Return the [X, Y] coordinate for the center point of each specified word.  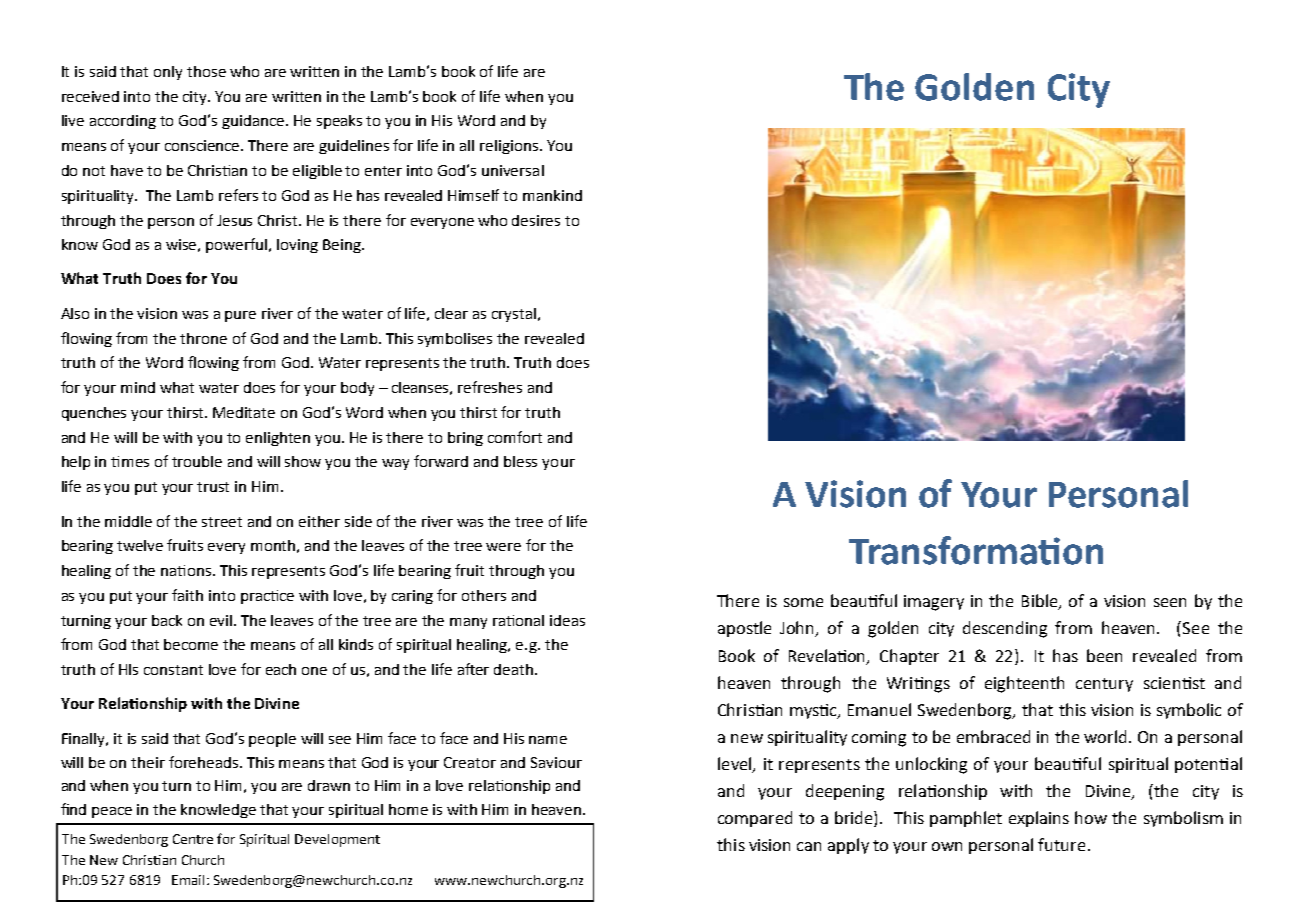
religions [510, 147]
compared [755, 819]
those [206, 71]
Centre [193, 839]
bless [520, 461]
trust [213, 487]
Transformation [976, 550]
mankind [552, 195]
